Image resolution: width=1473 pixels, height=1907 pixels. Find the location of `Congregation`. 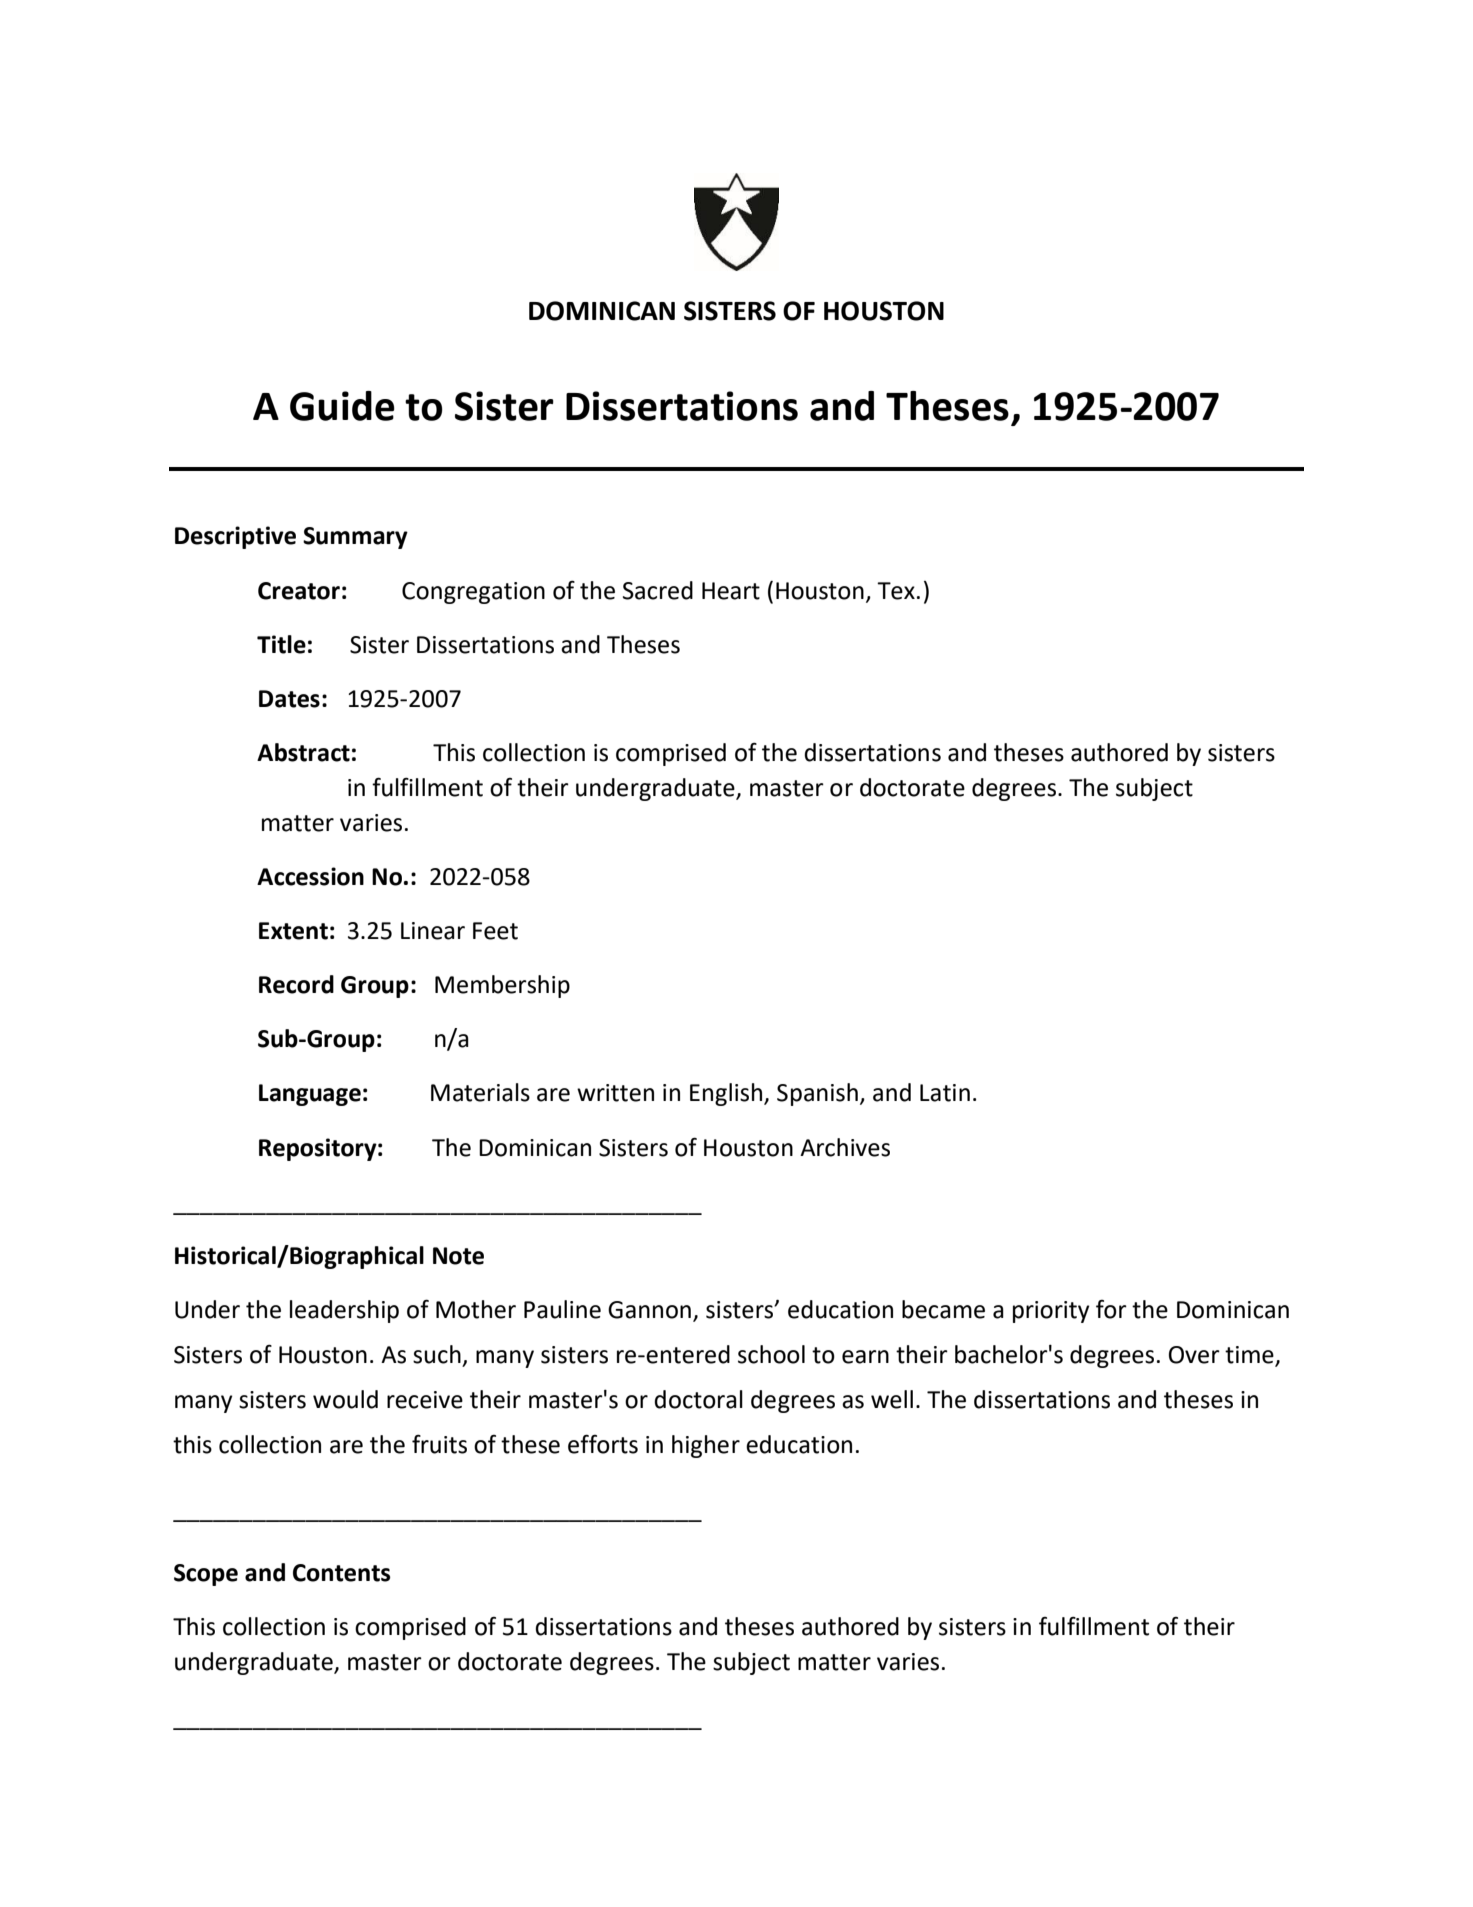

Congregation is located at coordinates (473, 593).
